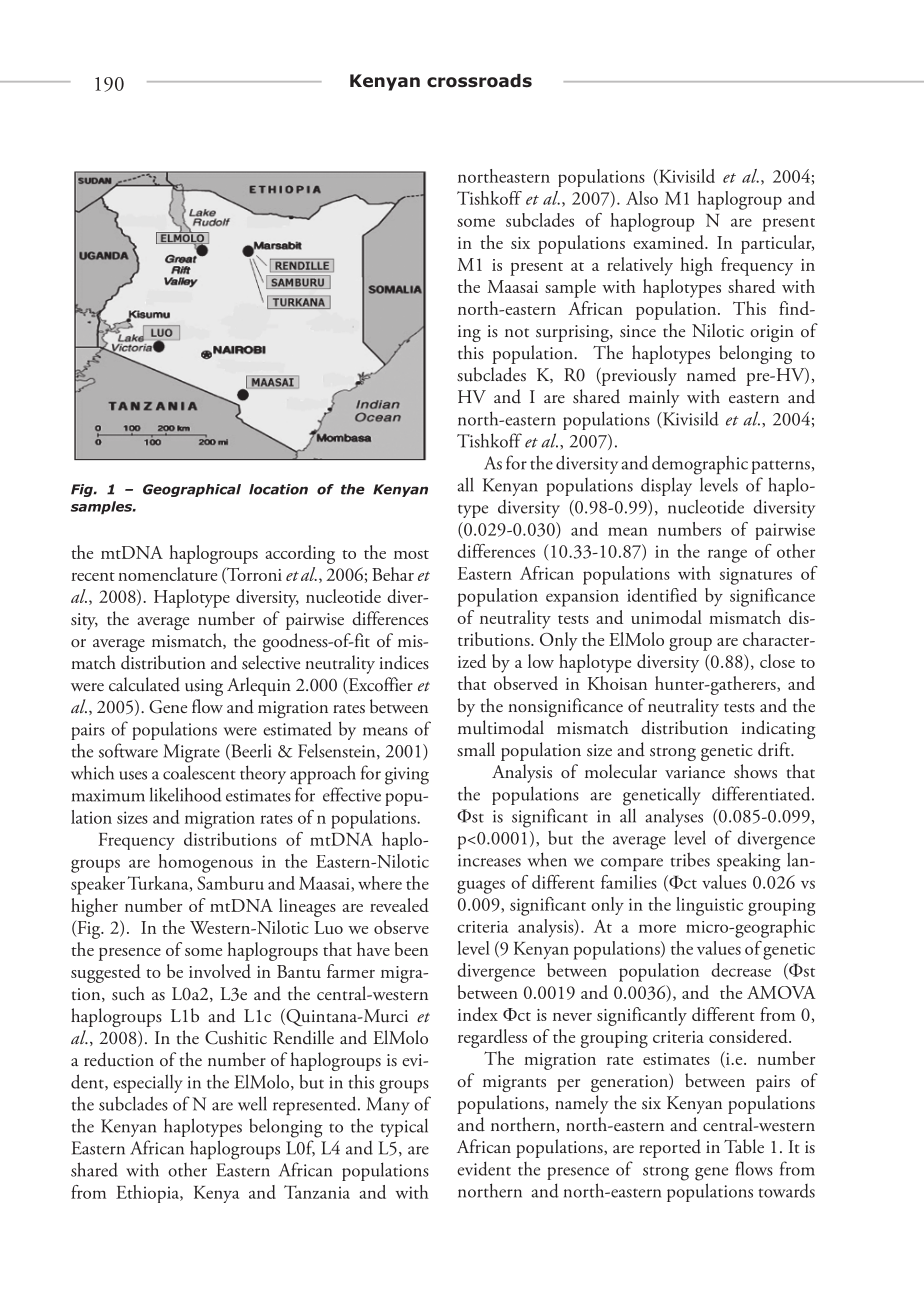 The width and height of the screenshot is (924, 1305). I want to click on crossroads, so click(479, 81).
